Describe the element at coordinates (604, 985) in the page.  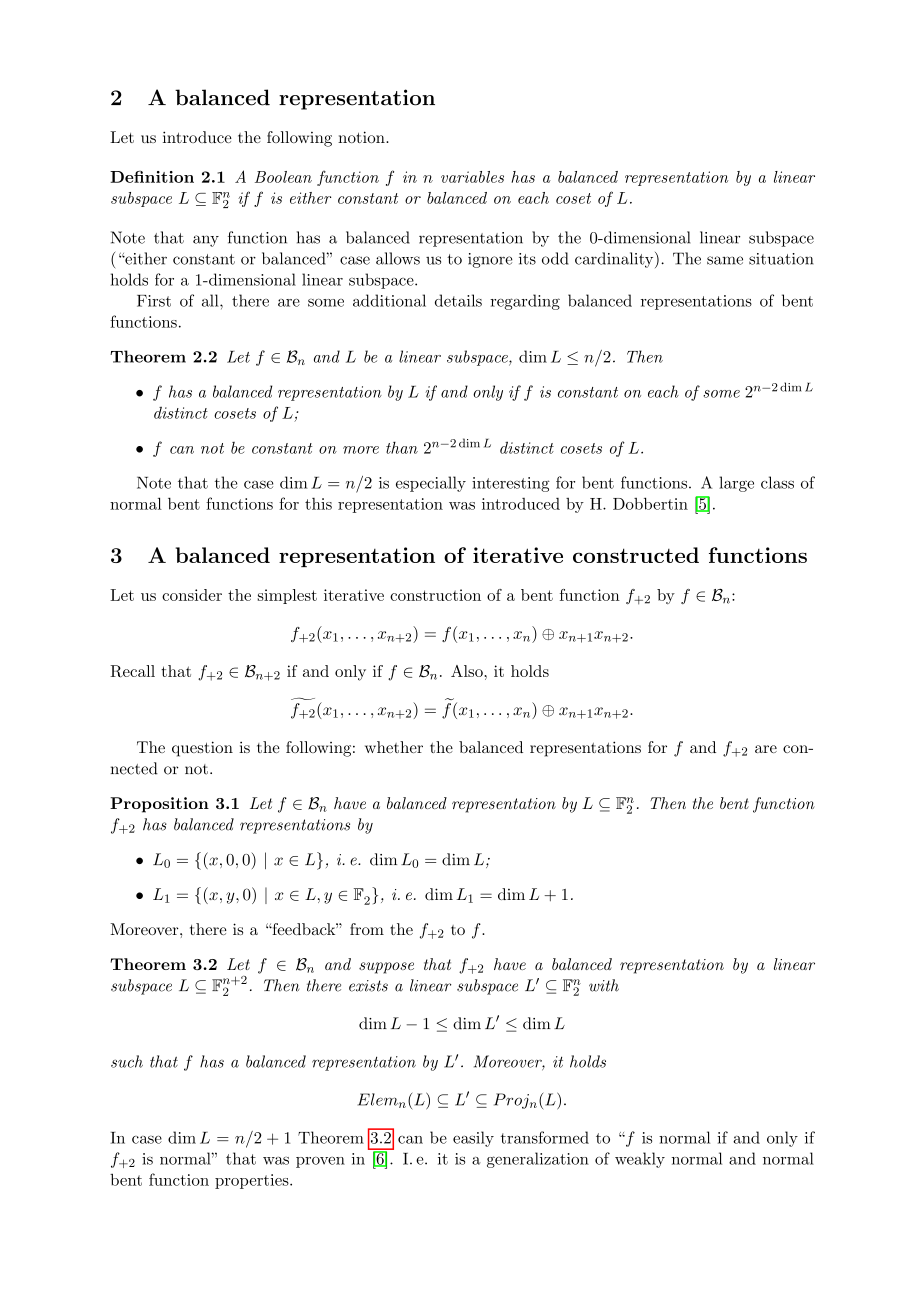
I see `with` at that location.
